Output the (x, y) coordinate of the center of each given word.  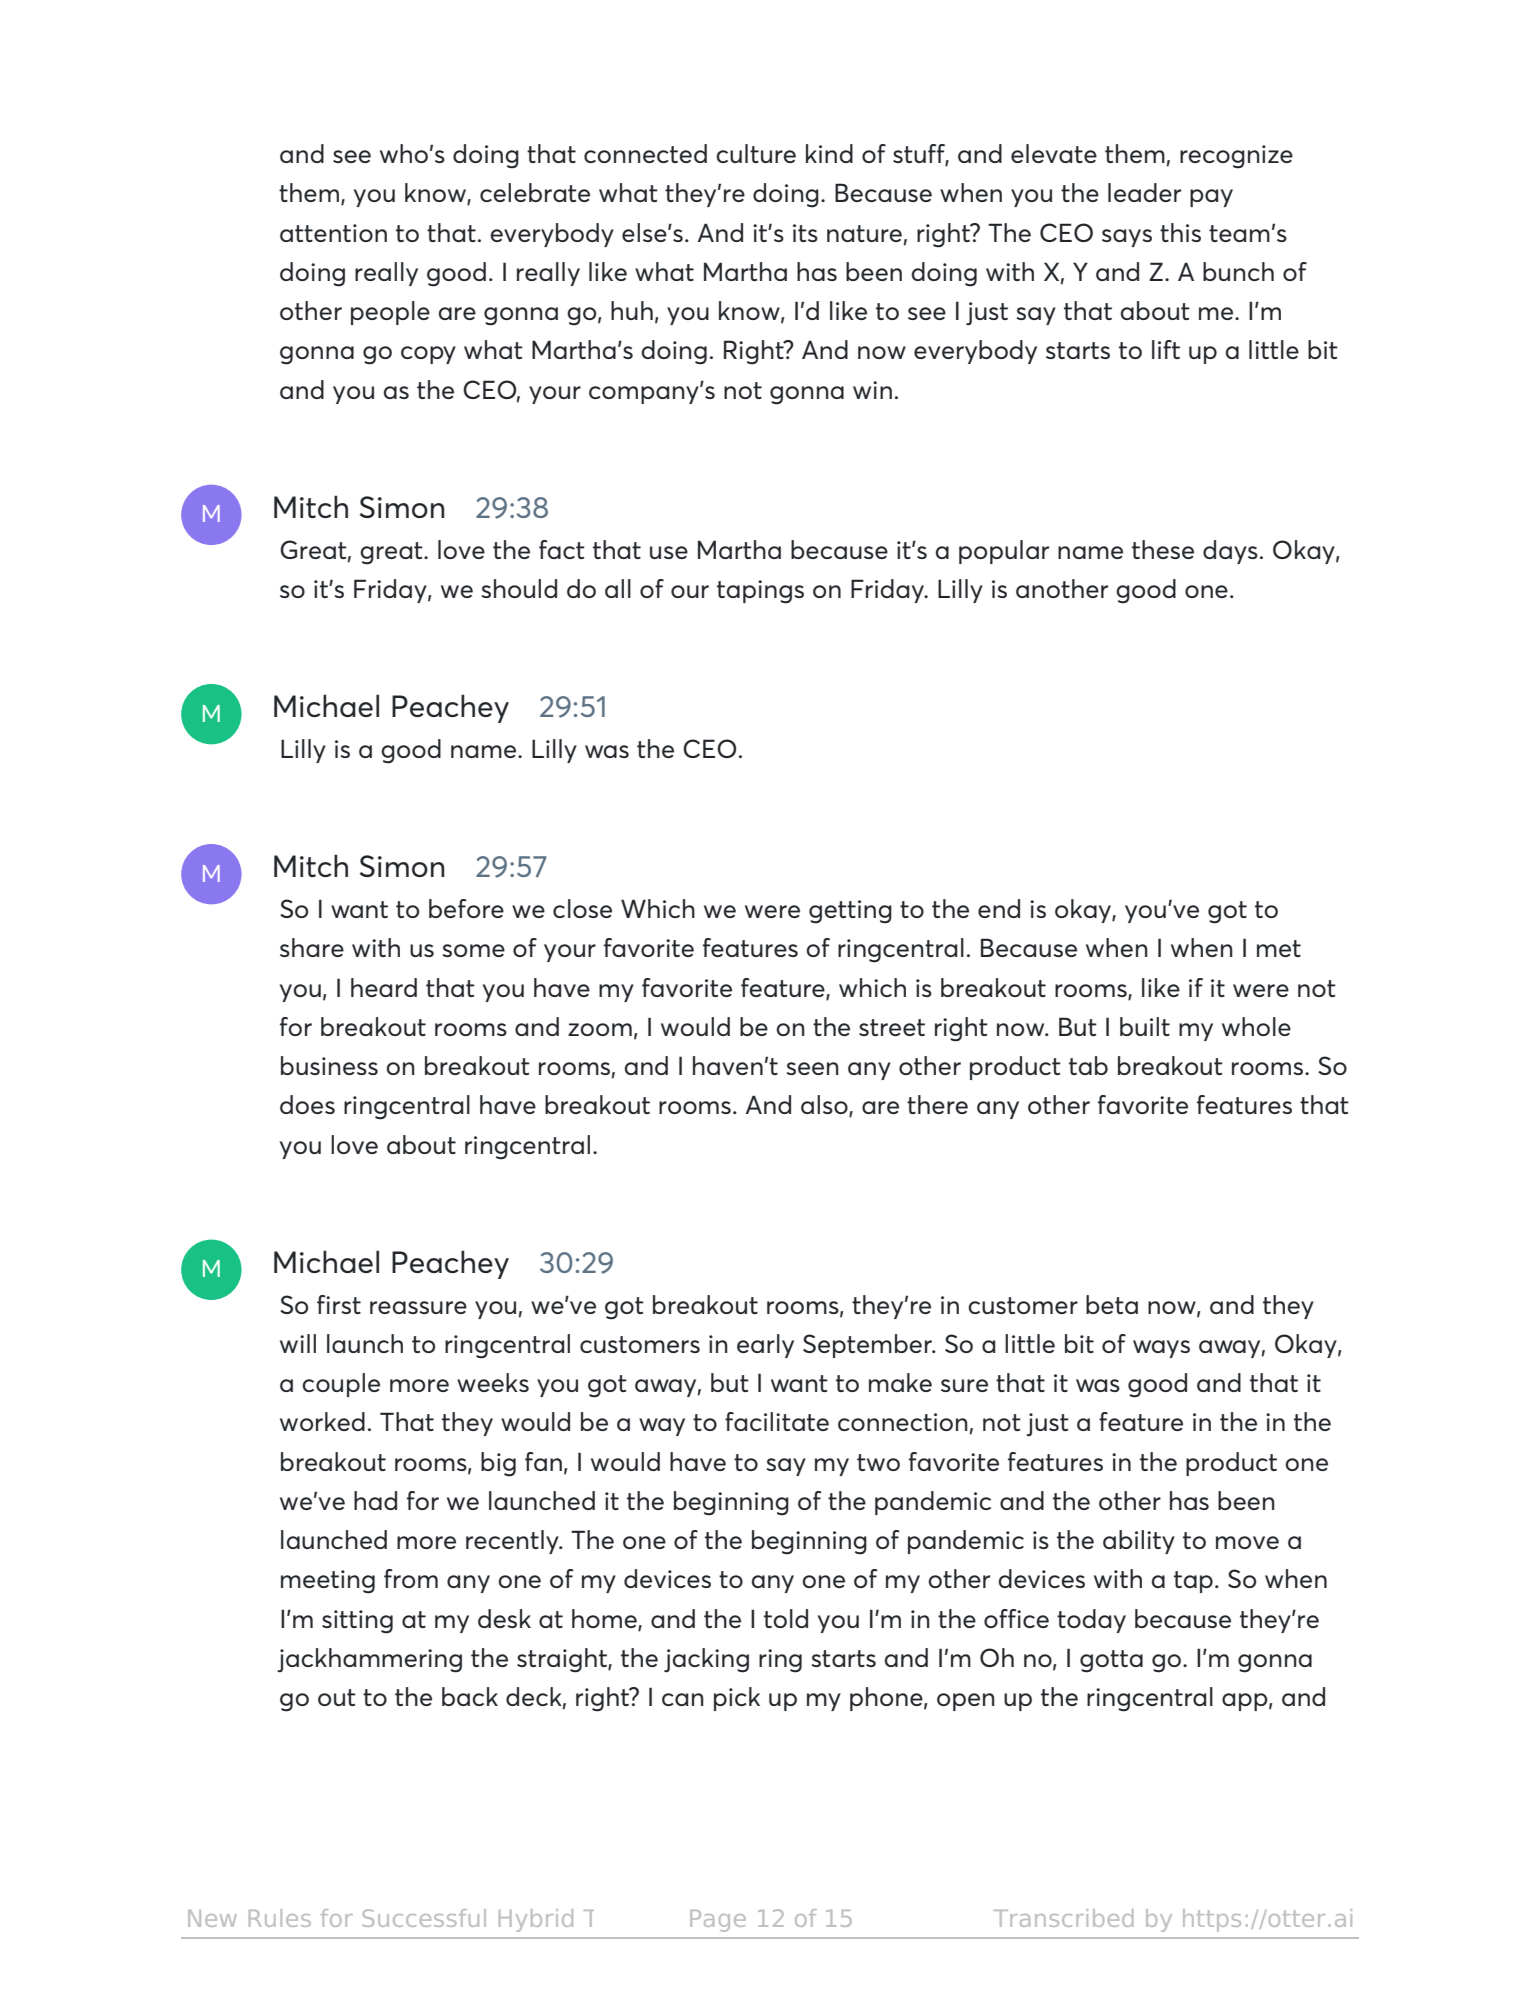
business (329, 1065)
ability (1139, 1542)
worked (322, 1421)
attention (333, 233)
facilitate (777, 1421)
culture (756, 153)
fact (562, 549)
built (1145, 1026)
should (519, 588)
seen (812, 1068)
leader (1144, 192)
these (1163, 549)
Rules (280, 1918)
